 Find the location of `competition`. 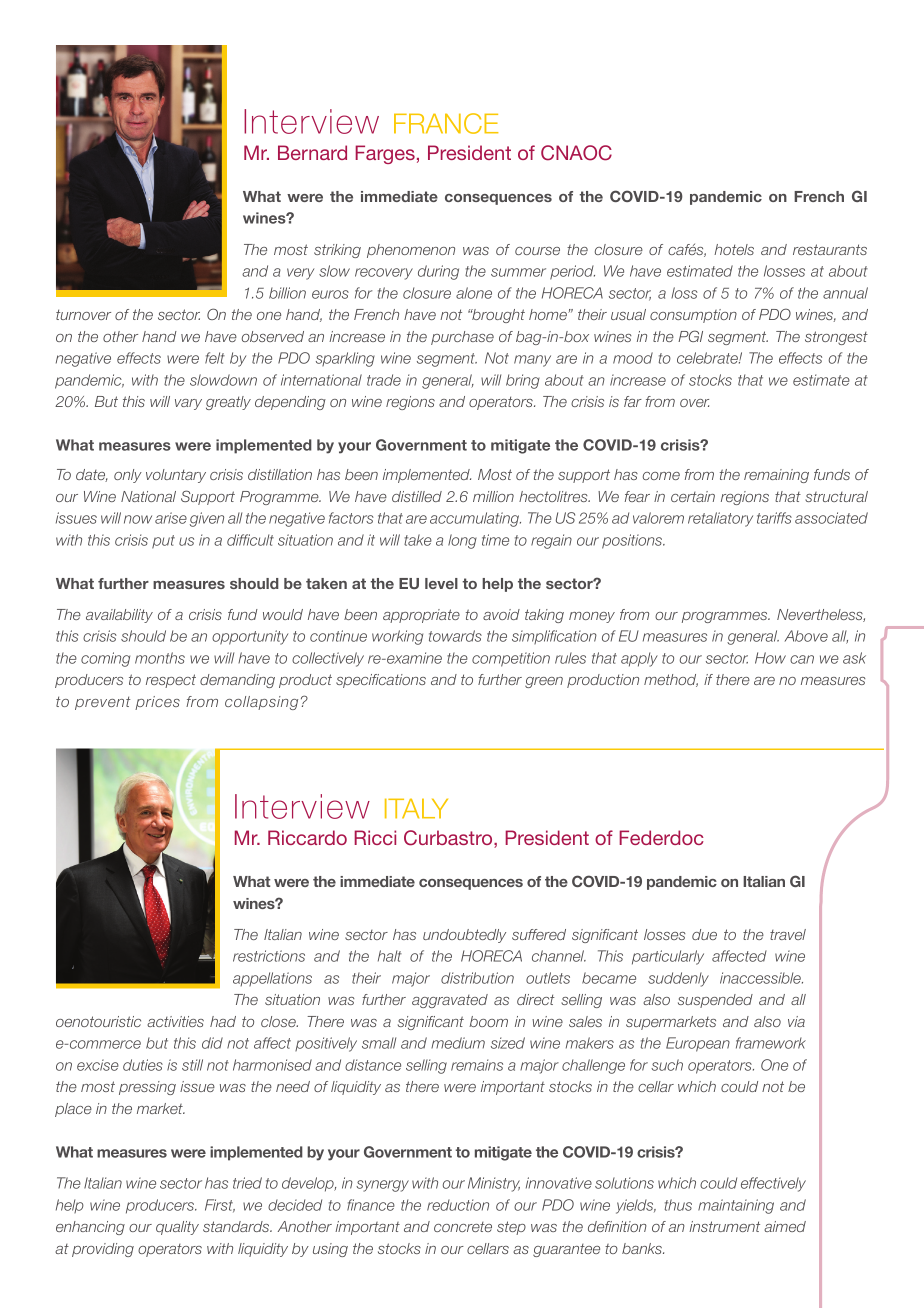

competition is located at coordinates (511, 659).
